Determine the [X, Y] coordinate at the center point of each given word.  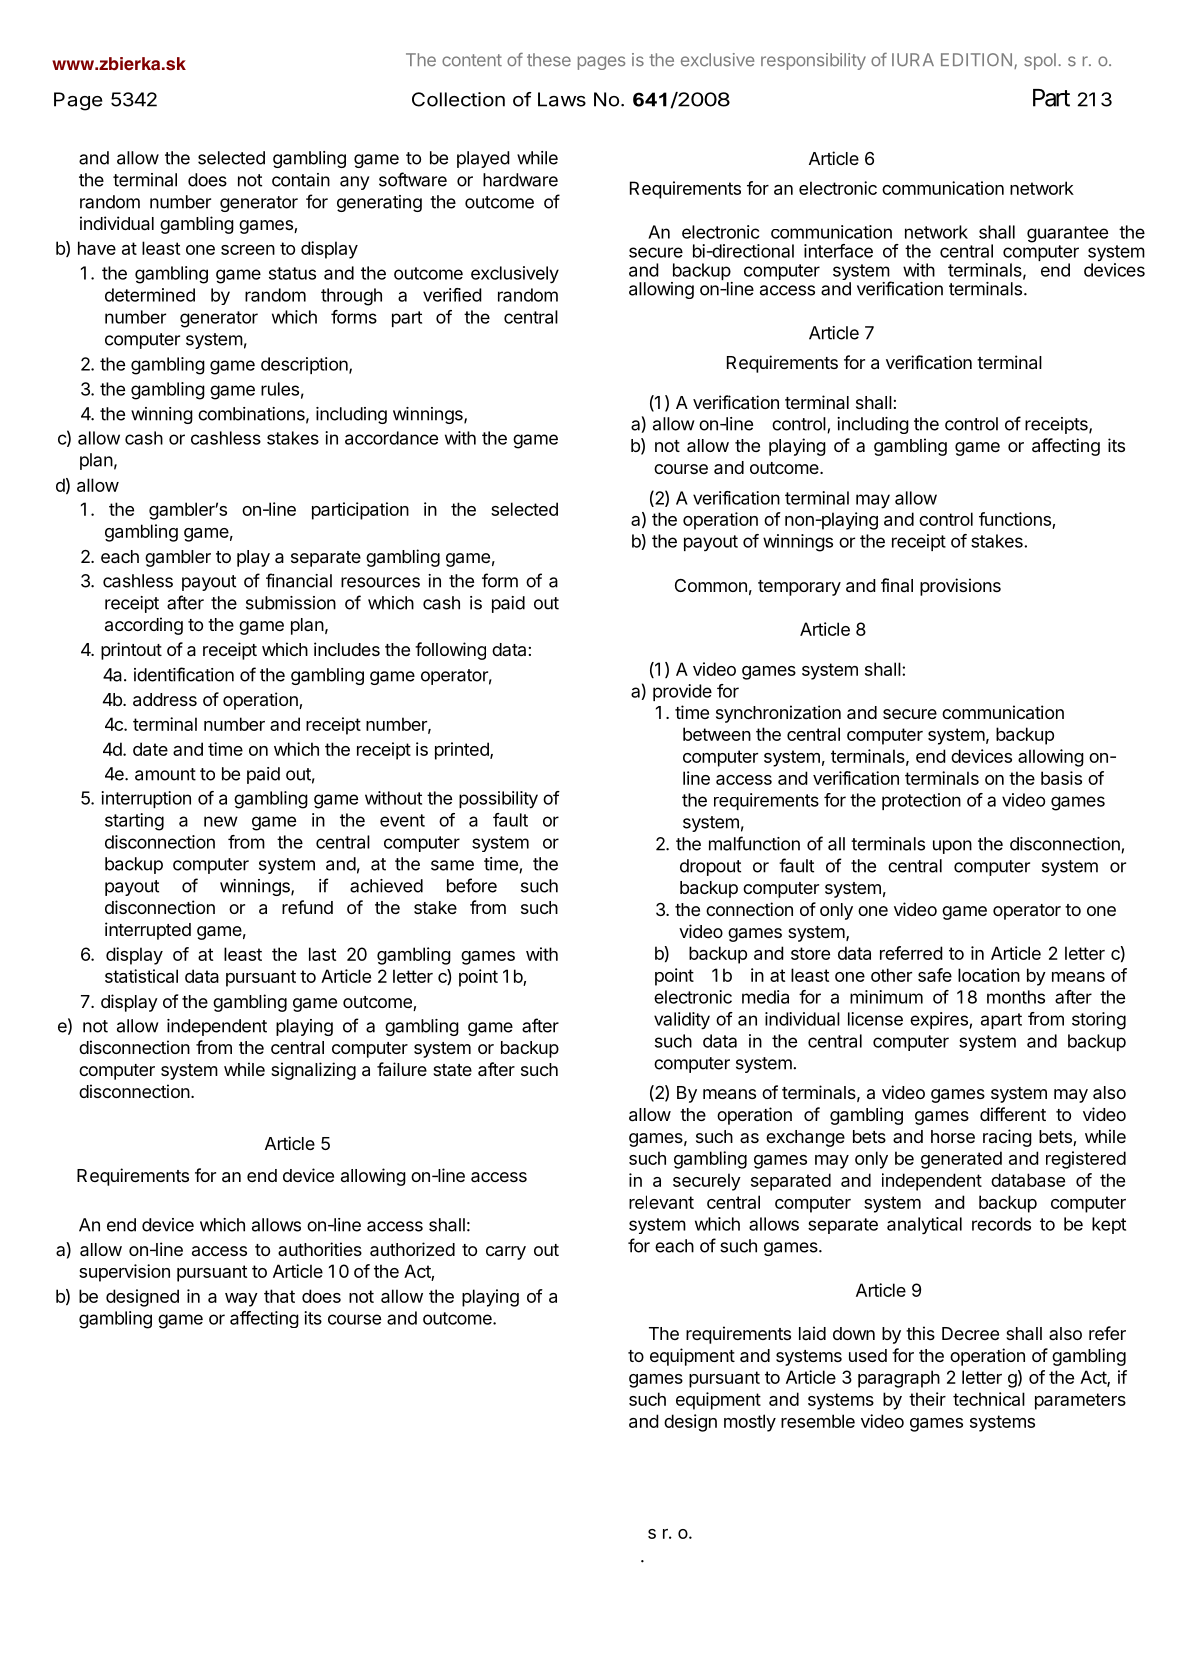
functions [1015, 519]
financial [299, 580]
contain [301, 180]
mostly [750, 1423]
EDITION [976, 59]
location [989, 975]
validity [682, 1021]
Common [711, 585]
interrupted [148, 931]
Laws [562, 99]
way [241, 1300]
